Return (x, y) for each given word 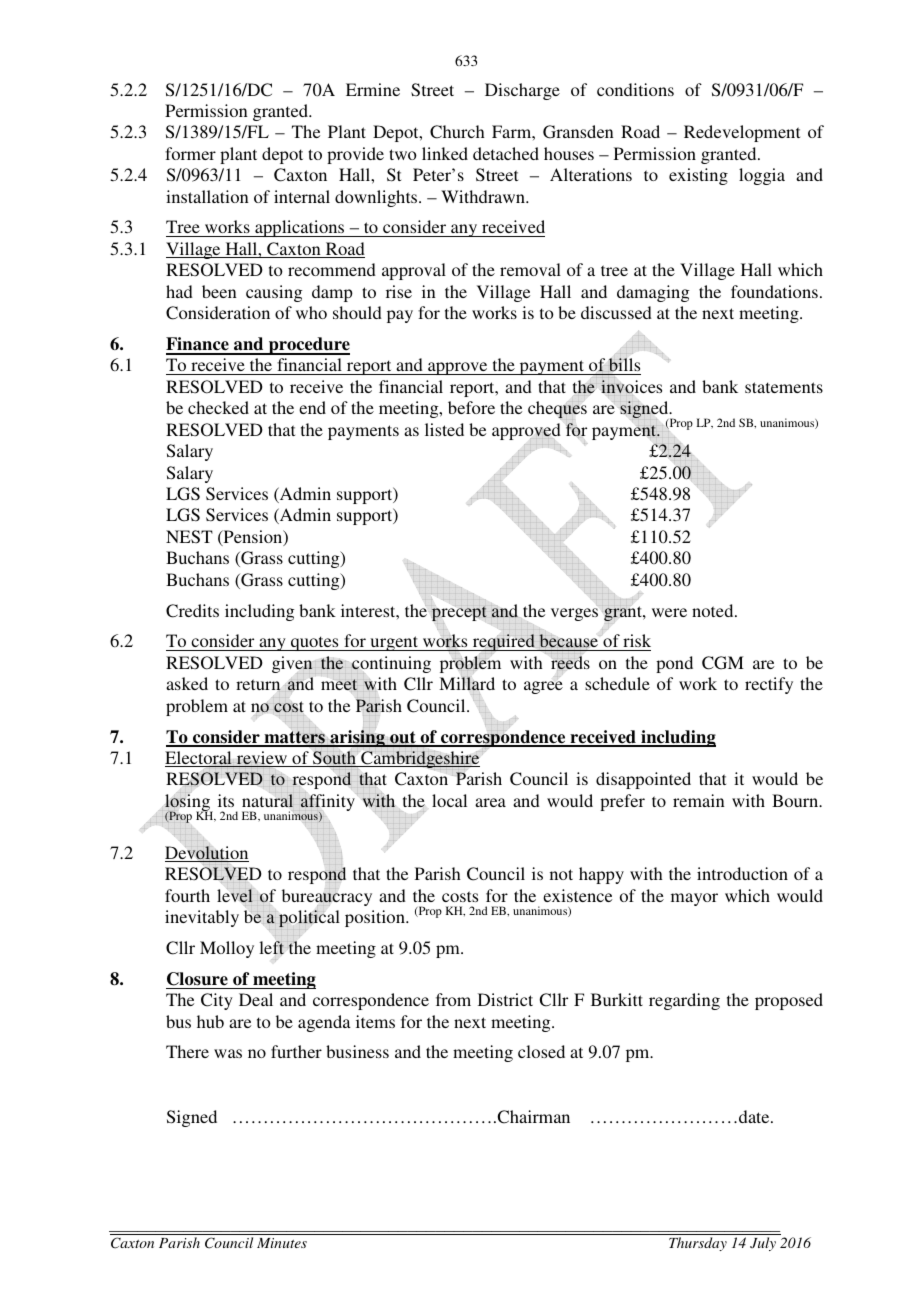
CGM (723, 663)
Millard (467, 683)
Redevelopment (742, 133)
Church (457, 132)
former (190, 153)
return (259, 685)
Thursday (698, 1244)
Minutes (282, 1243)
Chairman (532, 1117)
